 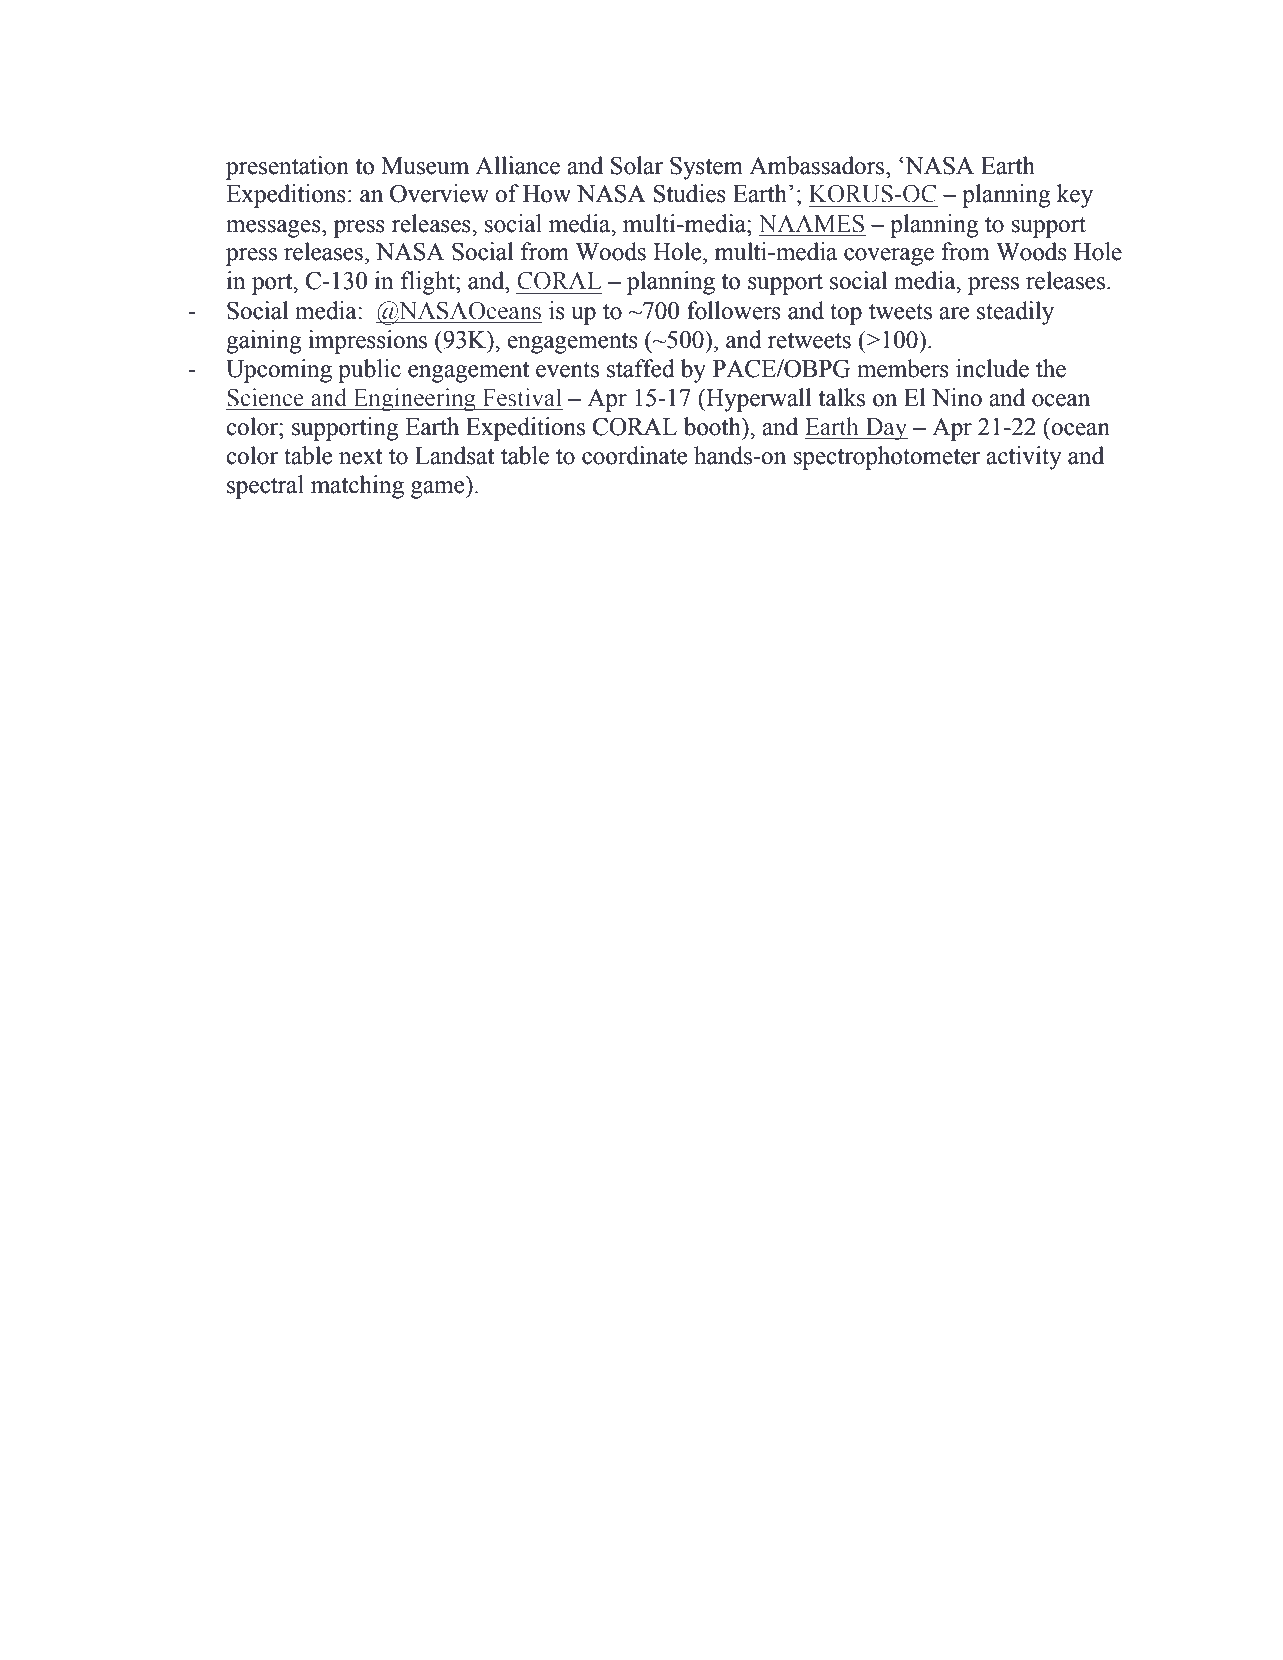 What do you see at coordinates (641, 368) in the screenshot?
I see `staffed` at bounding box center [641, 368].
